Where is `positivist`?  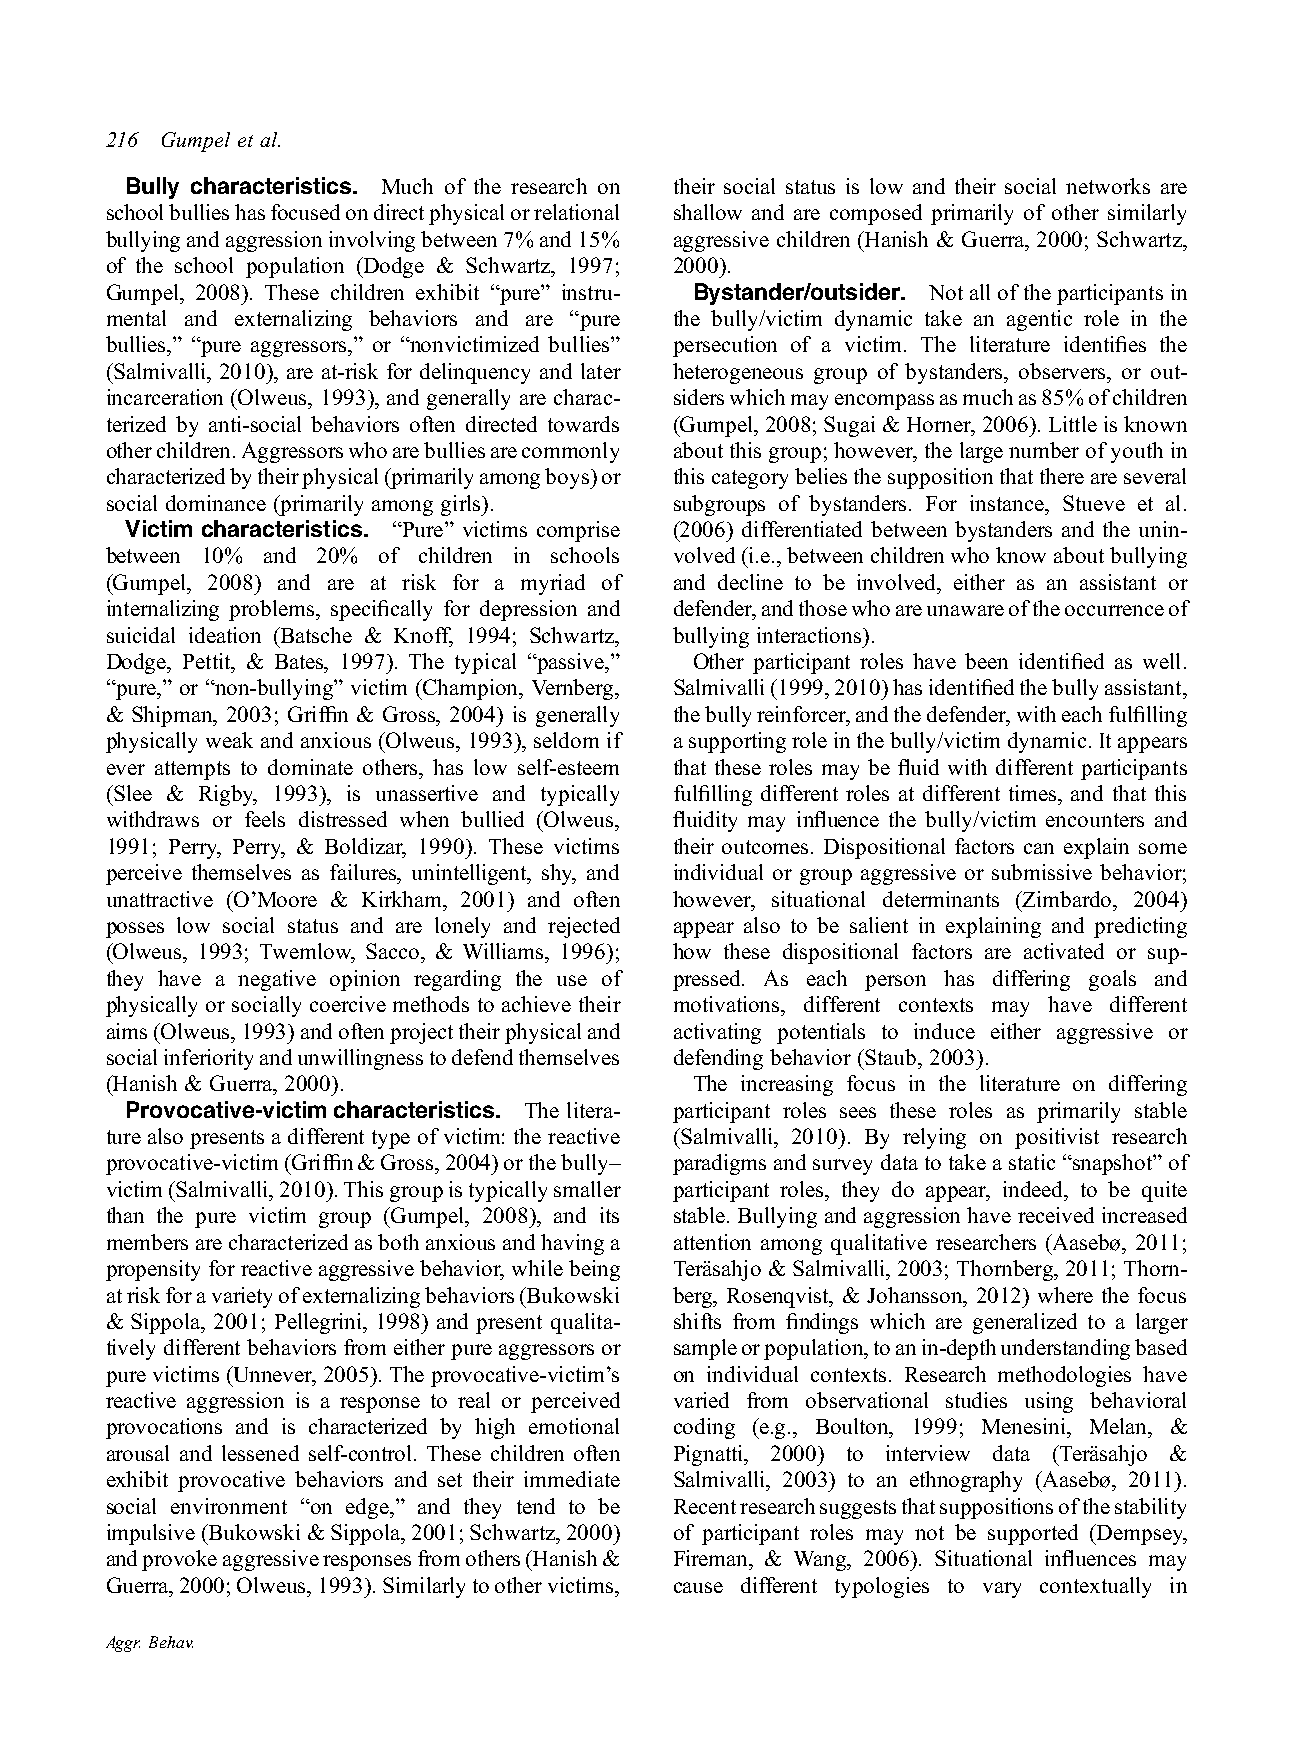
positivist is located at coordinates (1057, 1138).
